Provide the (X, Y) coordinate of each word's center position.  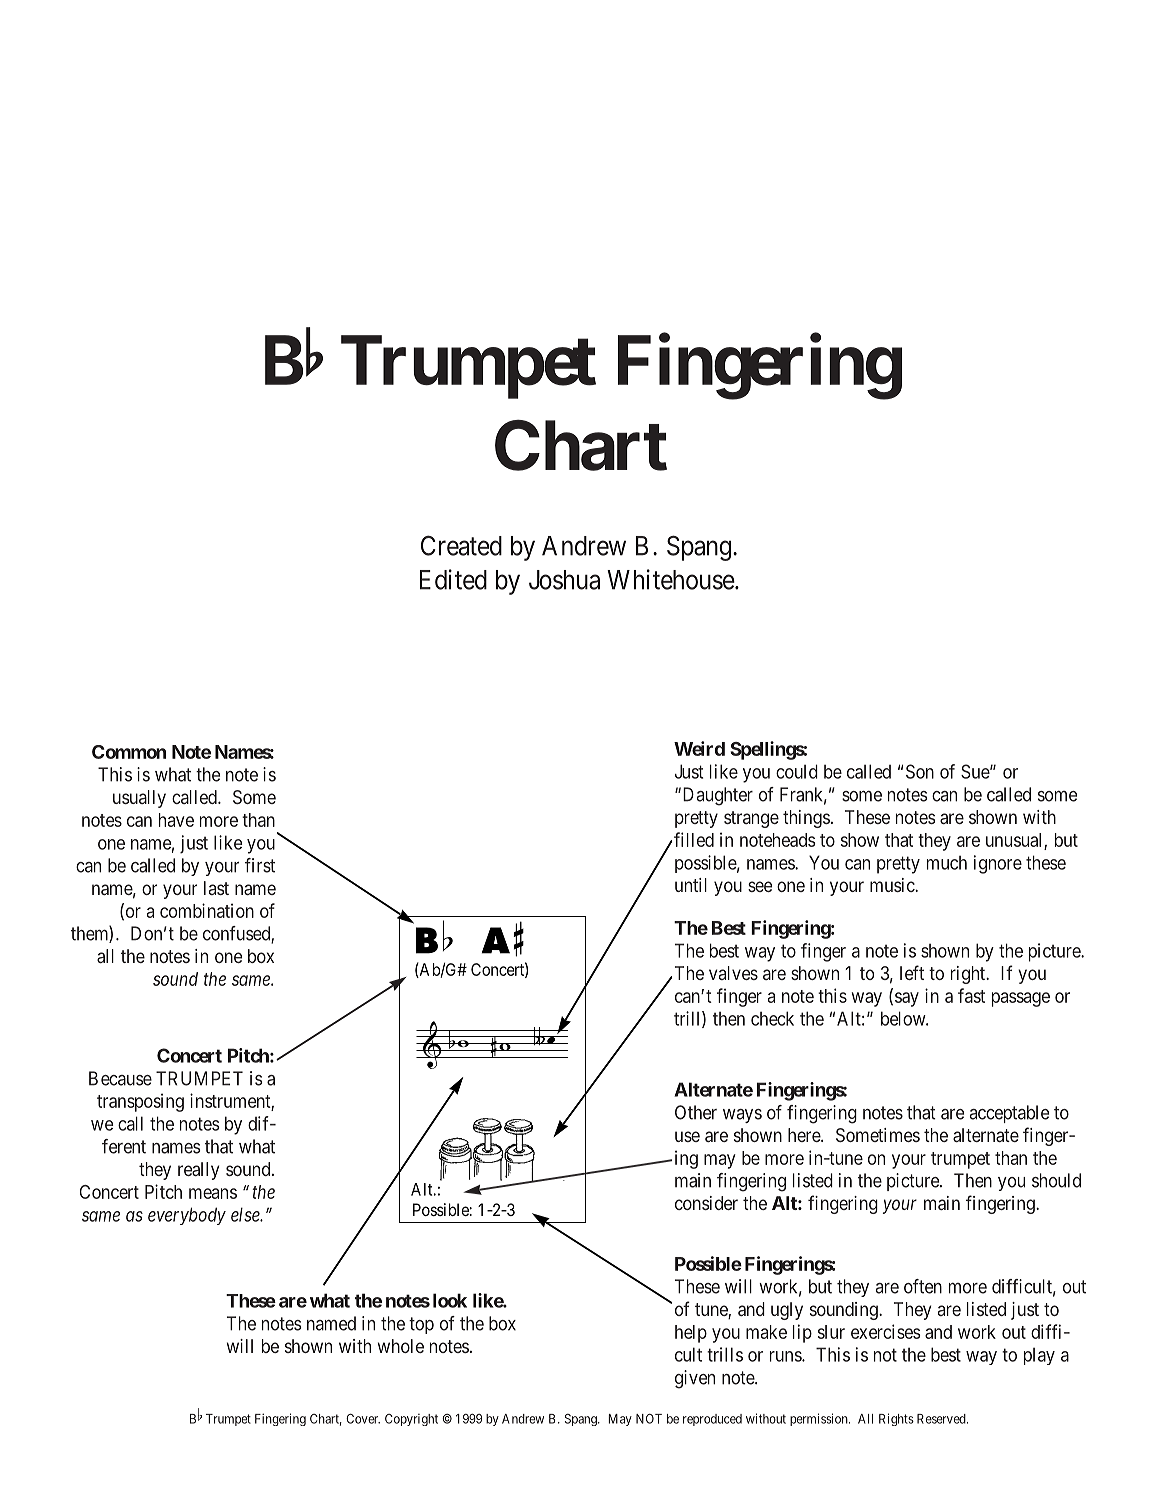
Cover (363, 1419)
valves (733, 973)
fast (971, 995)
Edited (453, 579)
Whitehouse (671, 579)
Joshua (564, 580)
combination (207, 910)
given (695, 1379)
